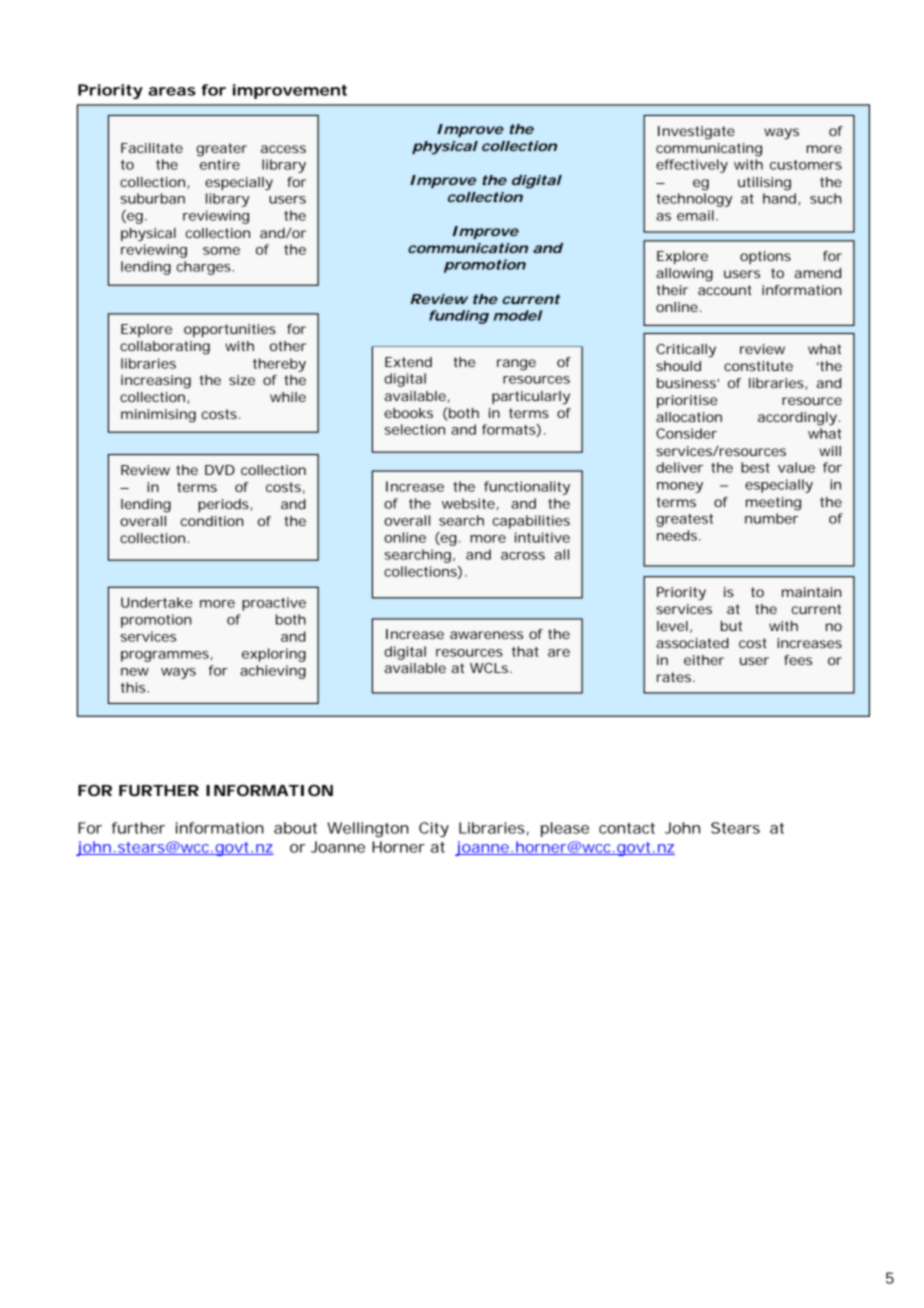 The image size is (924, 1308). Describe the element at coordinates (221, 251) in the page. I see `some` at that location.
